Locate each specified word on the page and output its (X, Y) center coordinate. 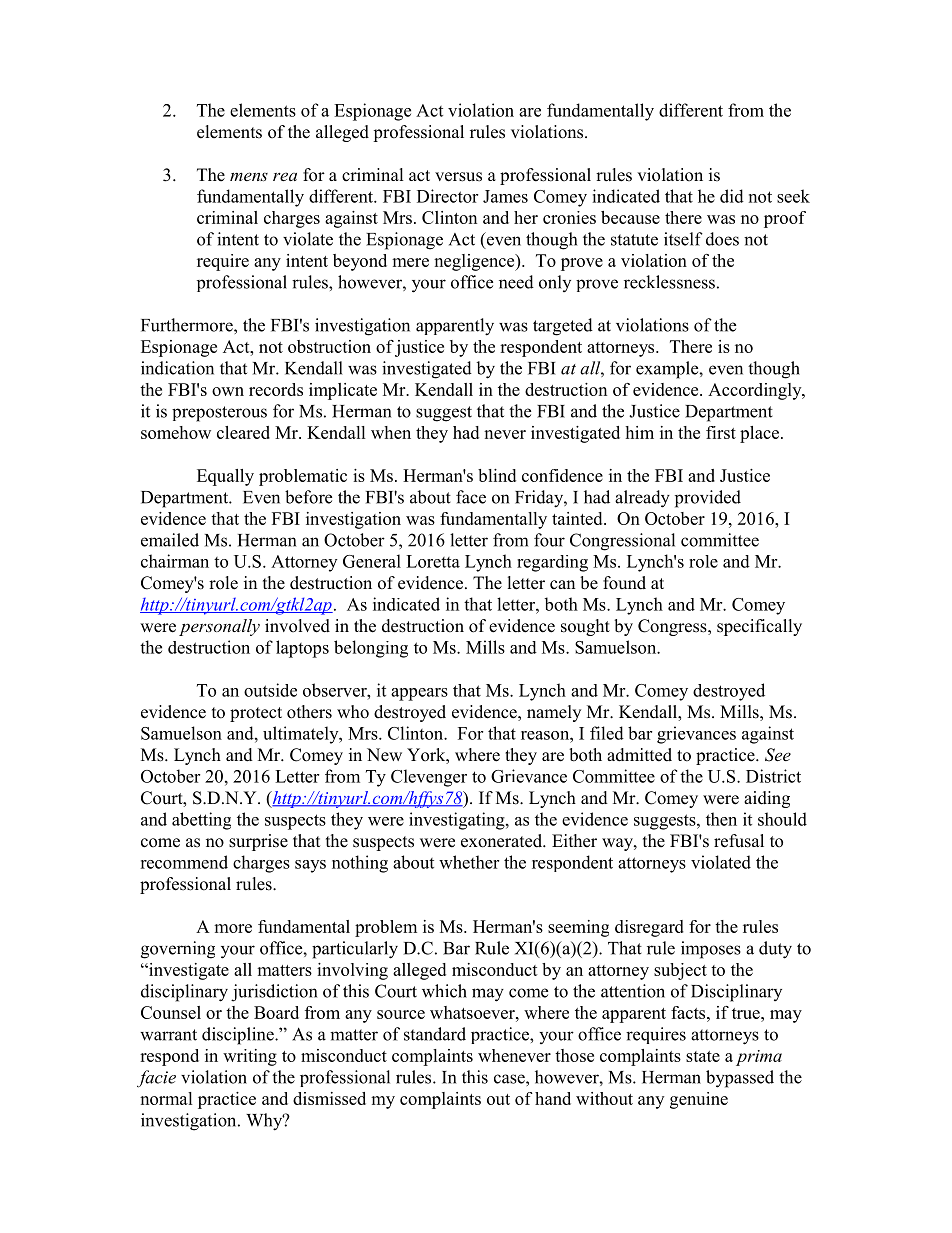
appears (419, 694)
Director (447, 196)
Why (265, 1122)
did (732, 196)
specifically (759, 627)
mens (249, 176)
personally (219, 627)
